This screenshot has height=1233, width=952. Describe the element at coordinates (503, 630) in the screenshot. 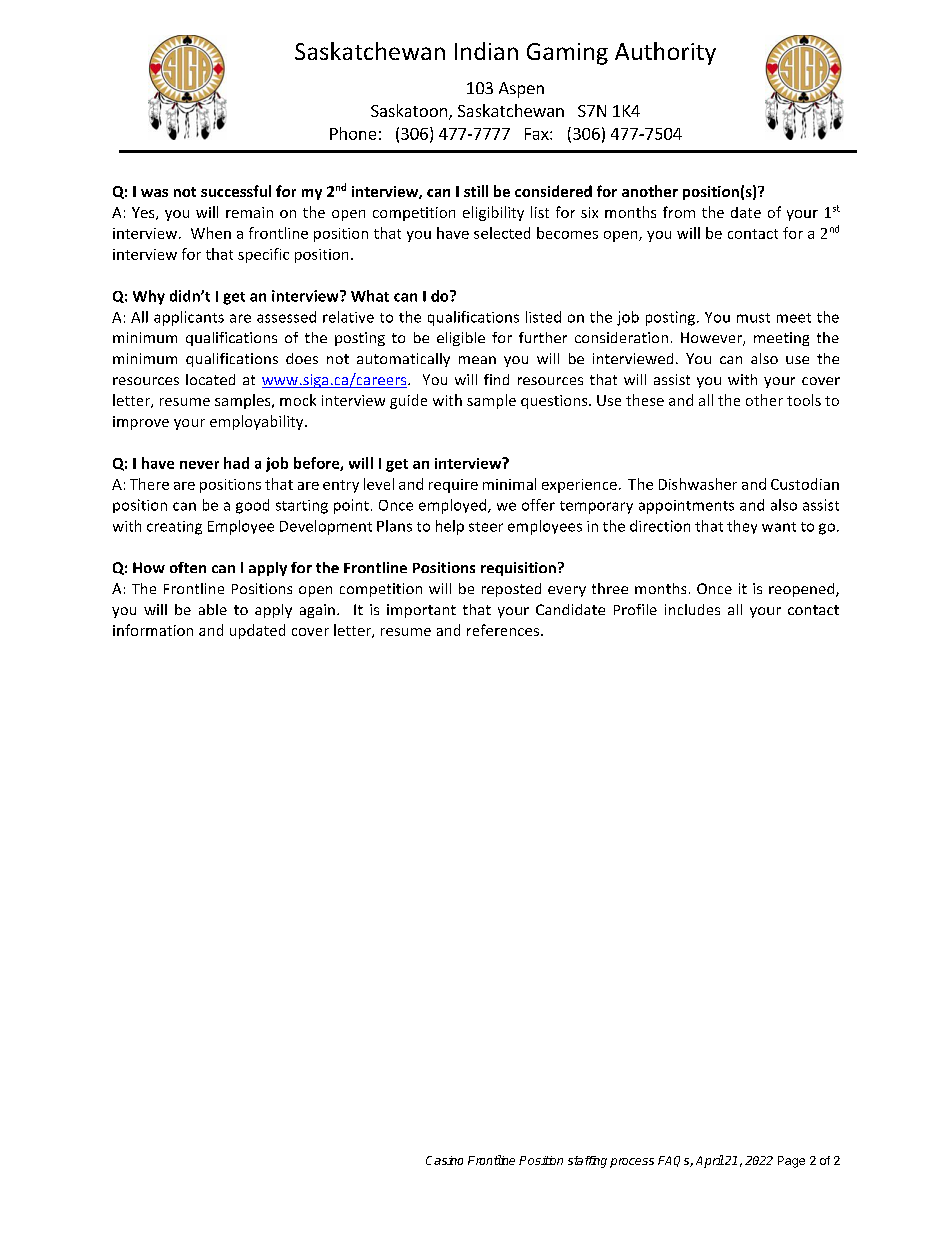

I see `references` at that location.
